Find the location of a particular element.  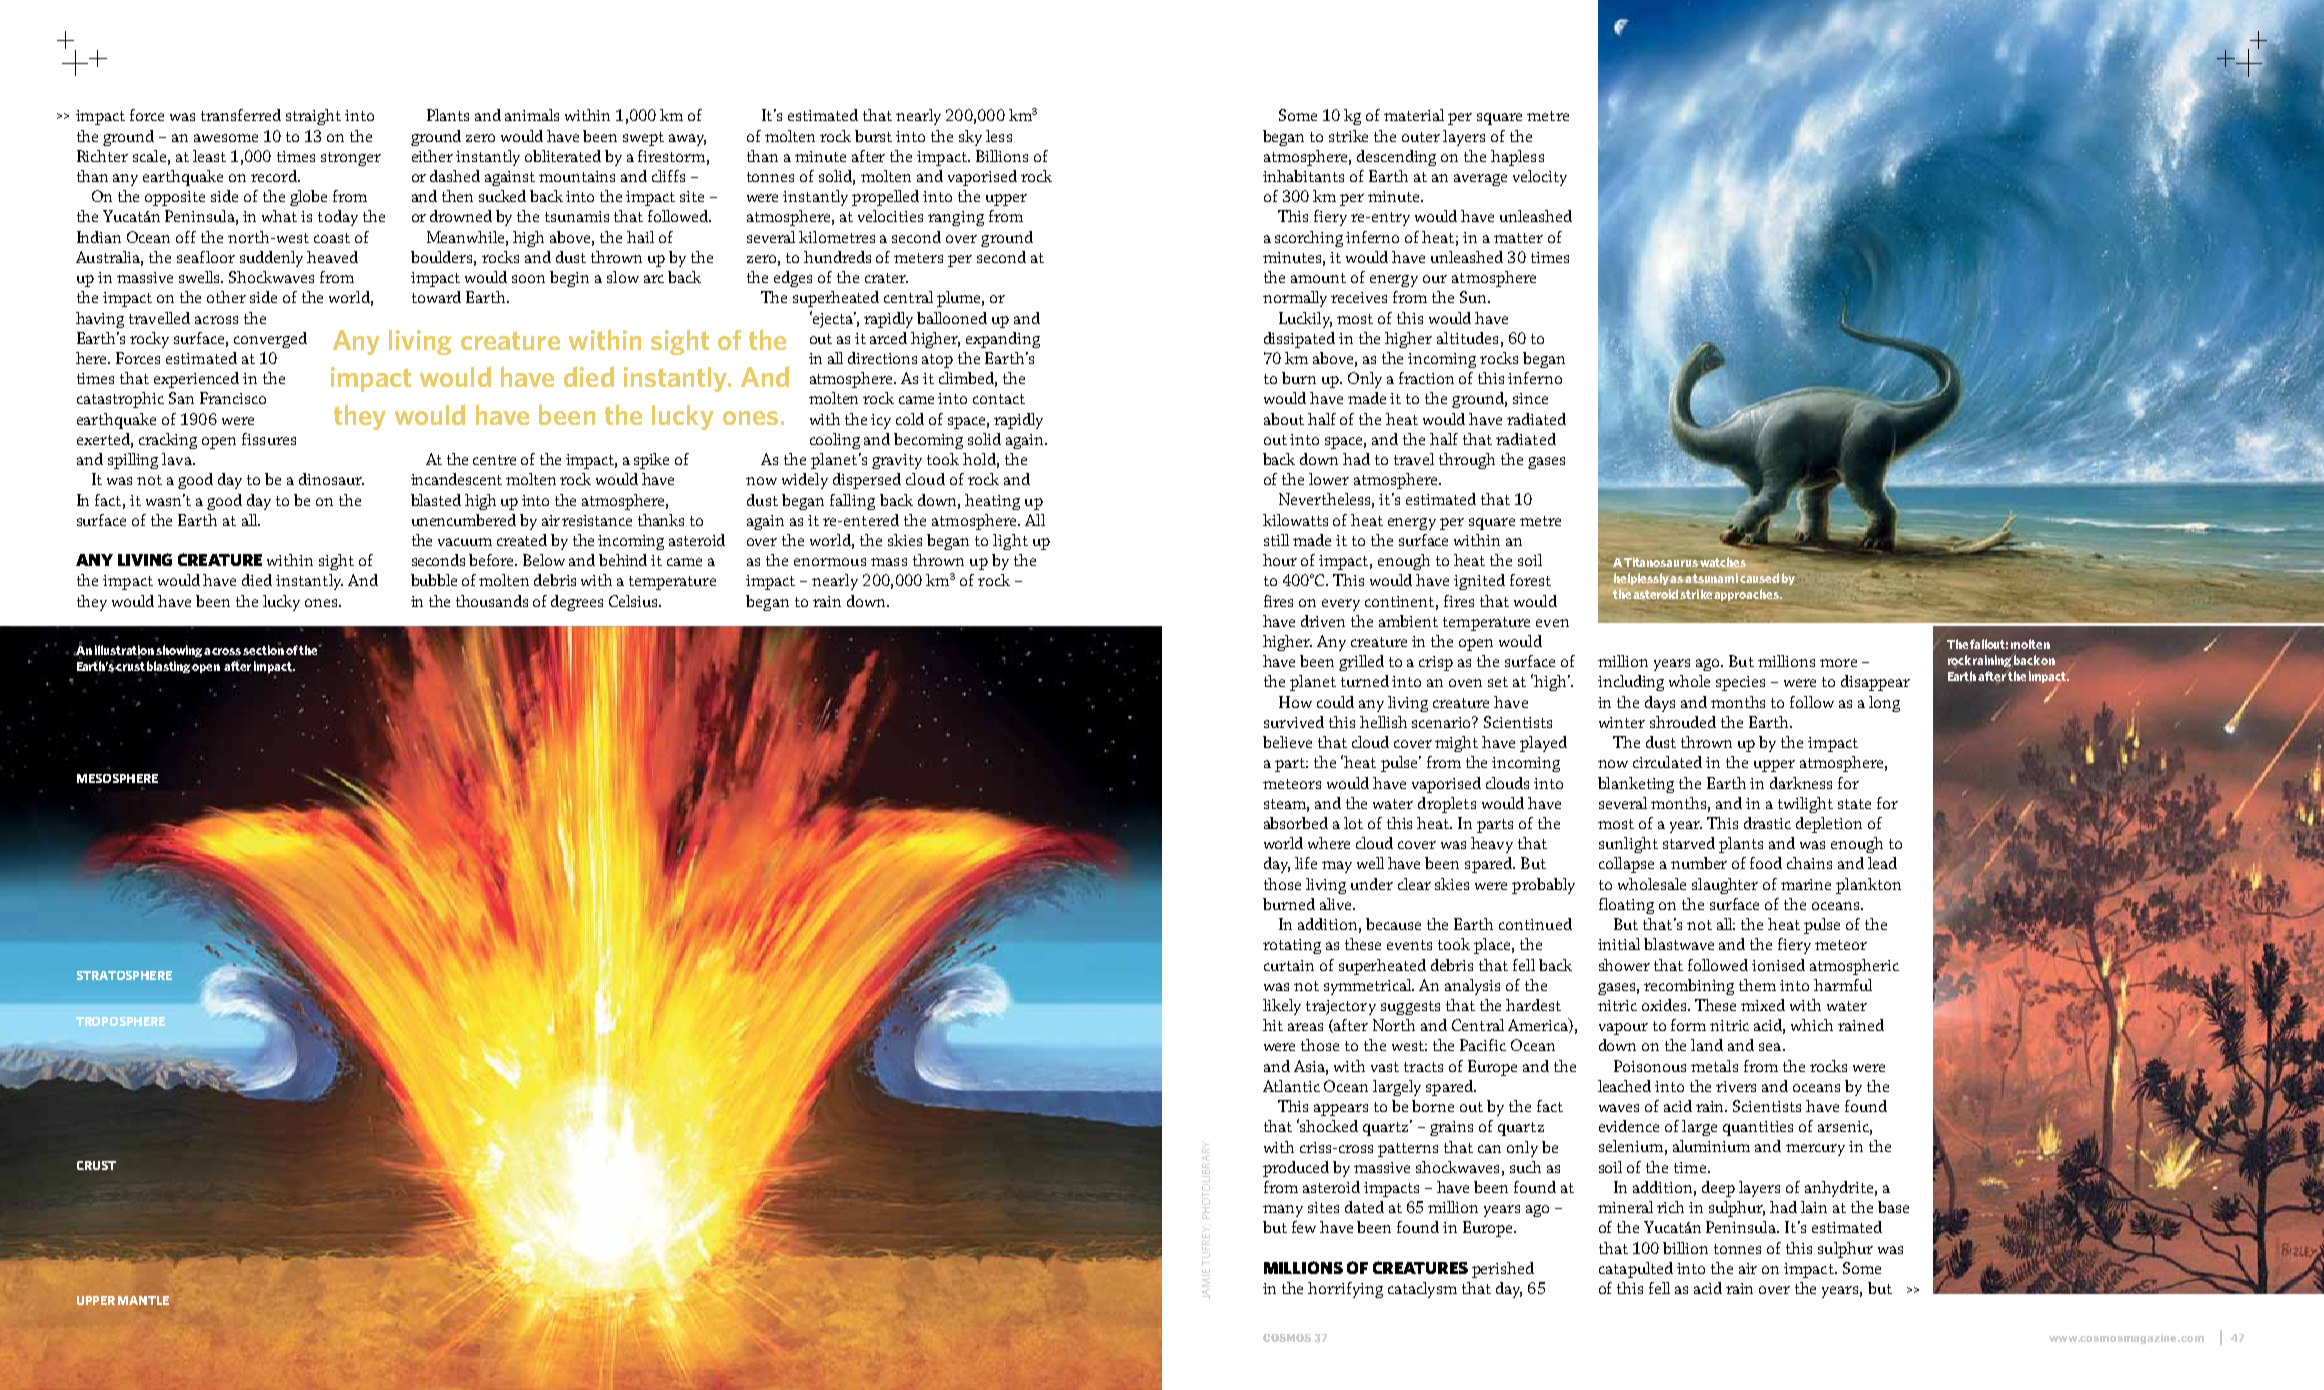

velocity is located at coordinates (1540, 178).
